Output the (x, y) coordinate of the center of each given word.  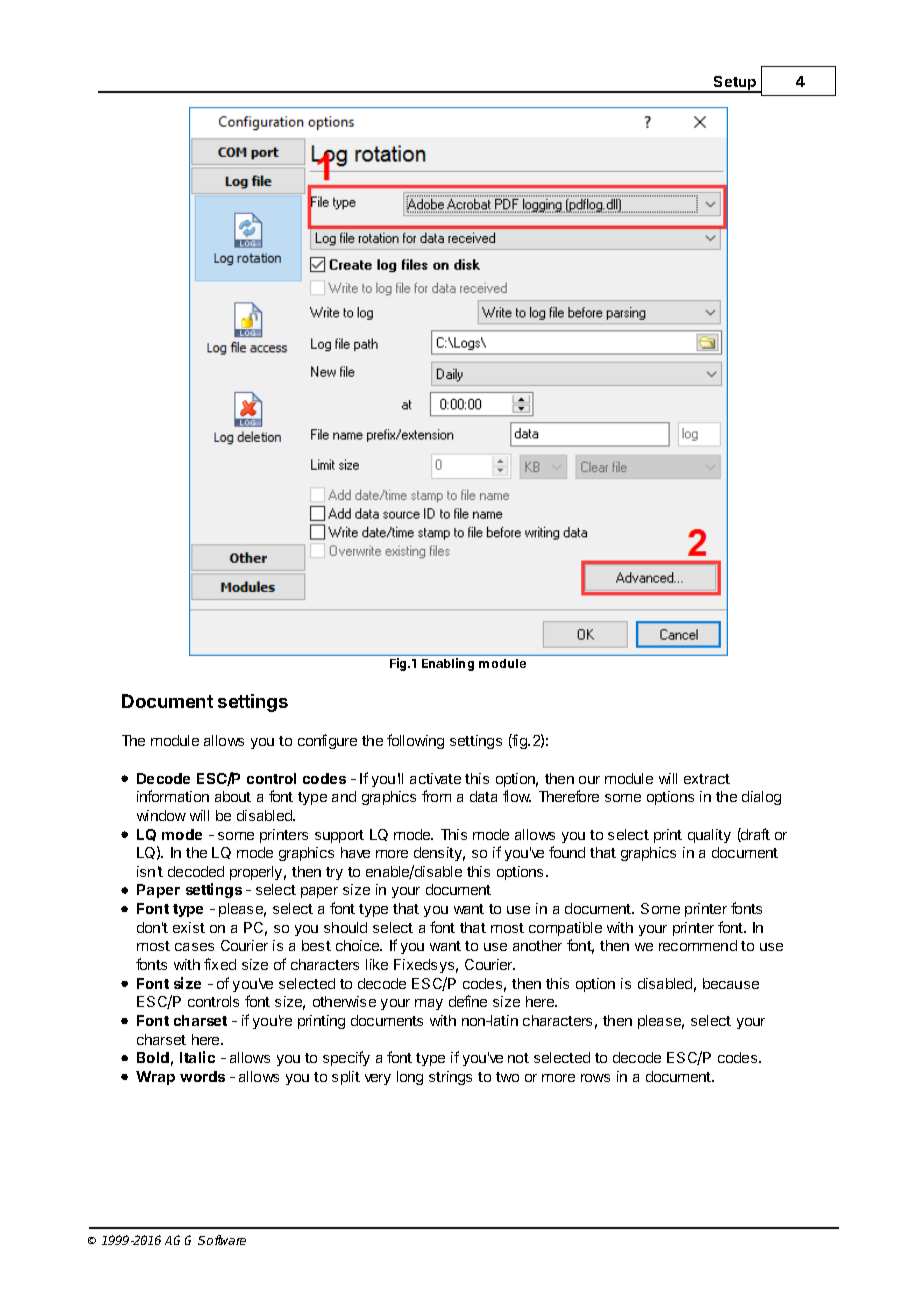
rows (595, 1078)
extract (707, 779)
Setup (735, 84)
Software (222, 1240)
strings (450, 1078)
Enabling (448, 664)
